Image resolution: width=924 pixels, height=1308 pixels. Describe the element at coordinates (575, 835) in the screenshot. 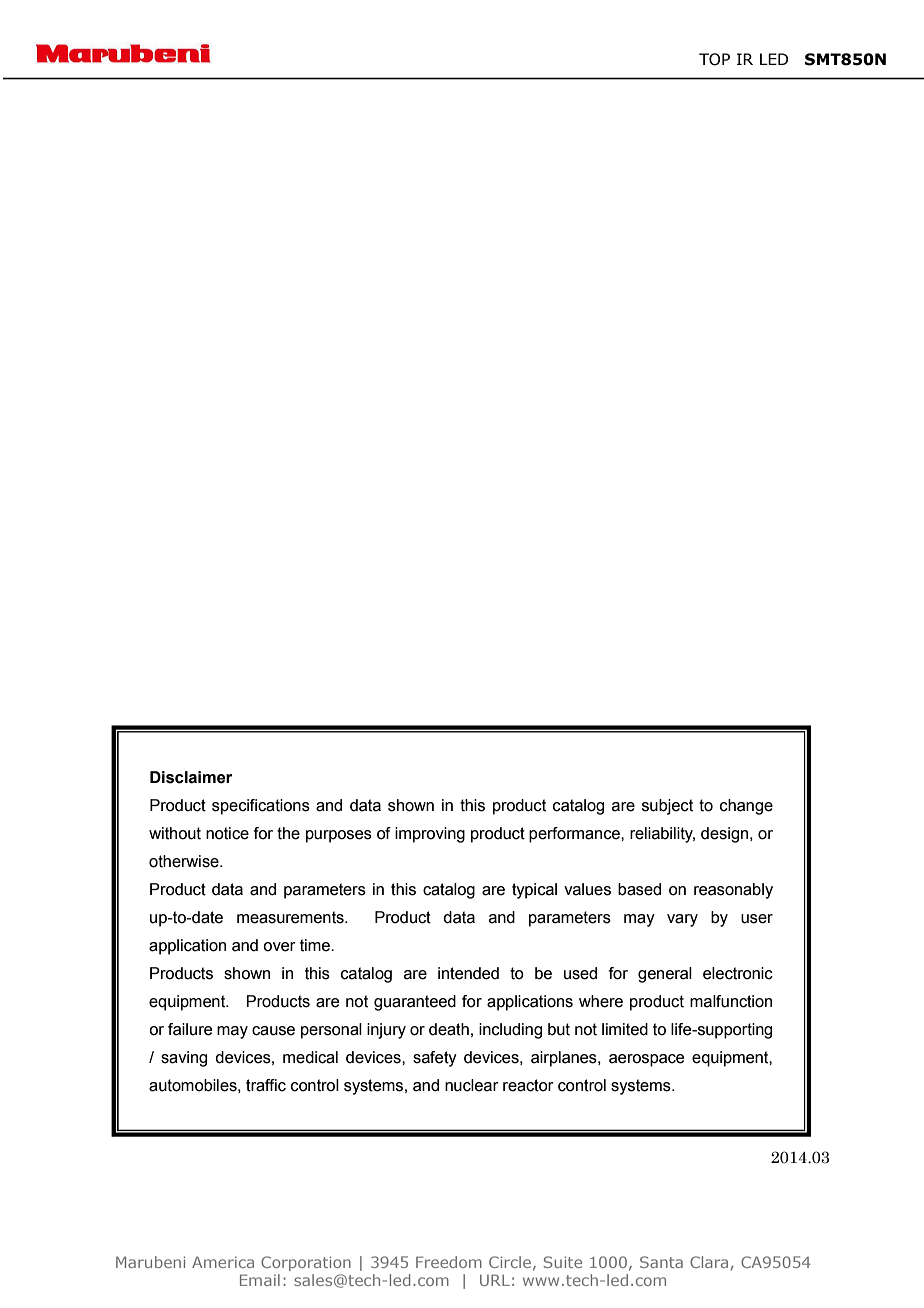

I see `performance` at that location.
